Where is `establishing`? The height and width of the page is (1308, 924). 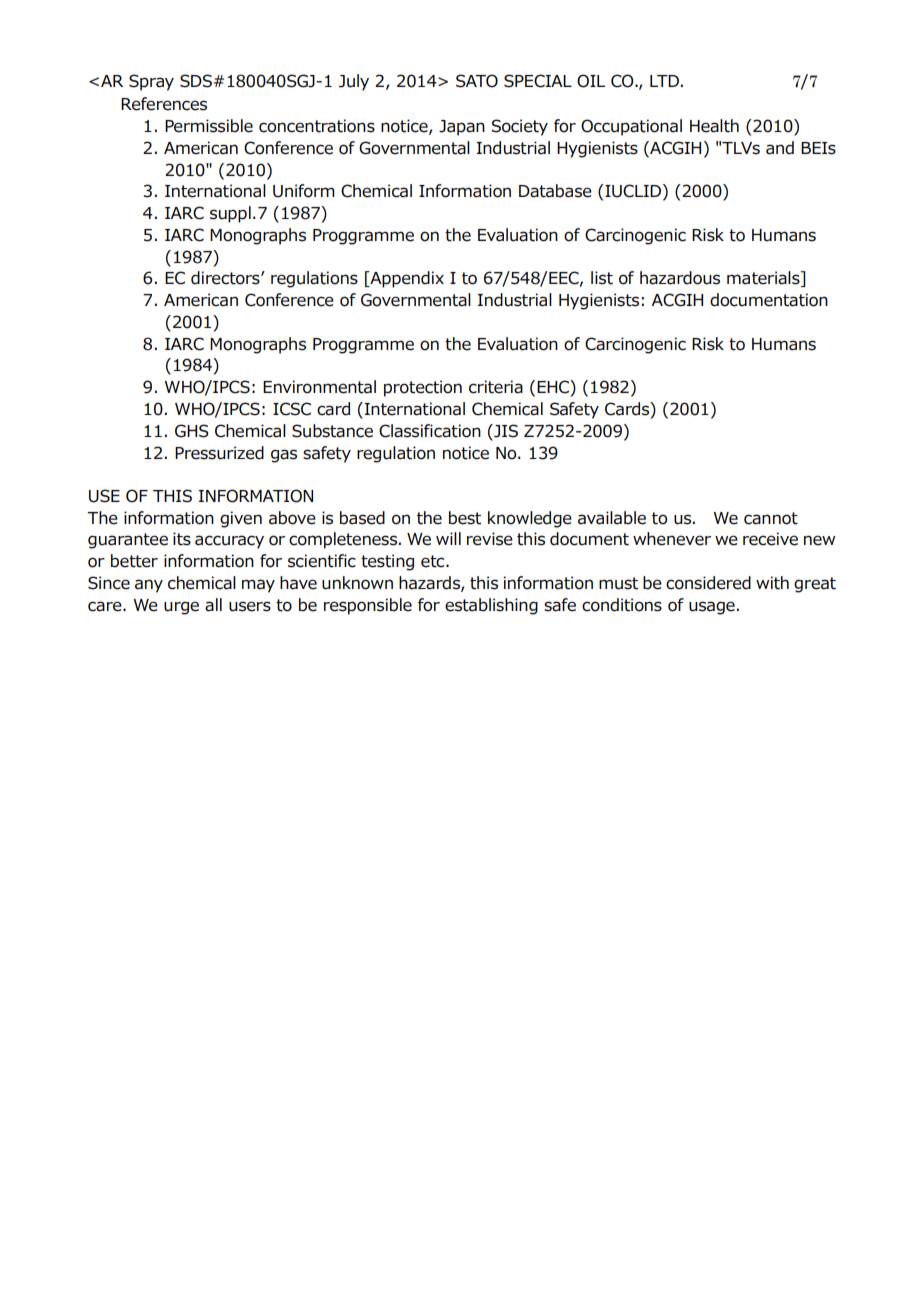
establishing is located at coordinates (491, 606).
